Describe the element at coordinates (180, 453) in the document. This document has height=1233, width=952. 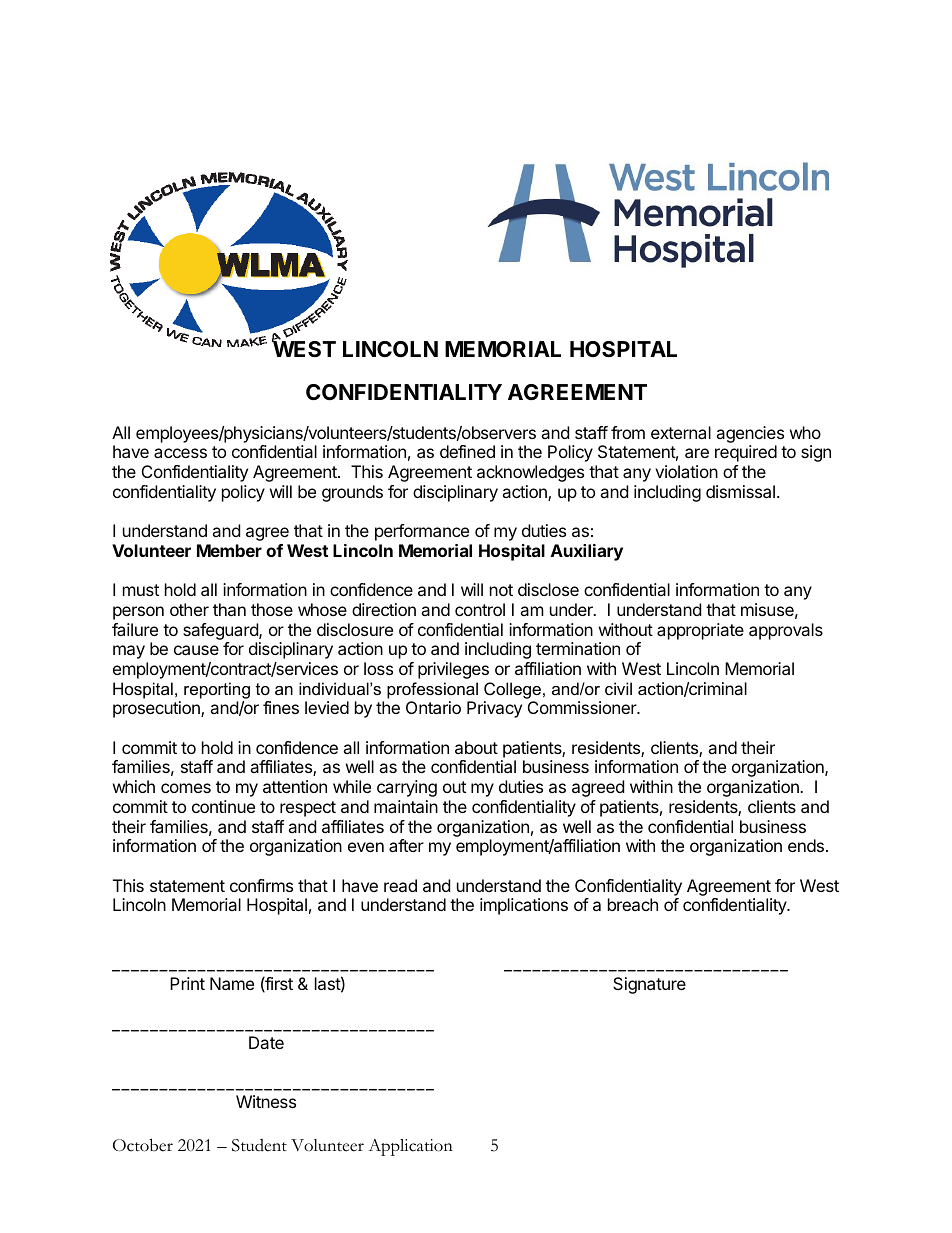
I see `access` at that location.
